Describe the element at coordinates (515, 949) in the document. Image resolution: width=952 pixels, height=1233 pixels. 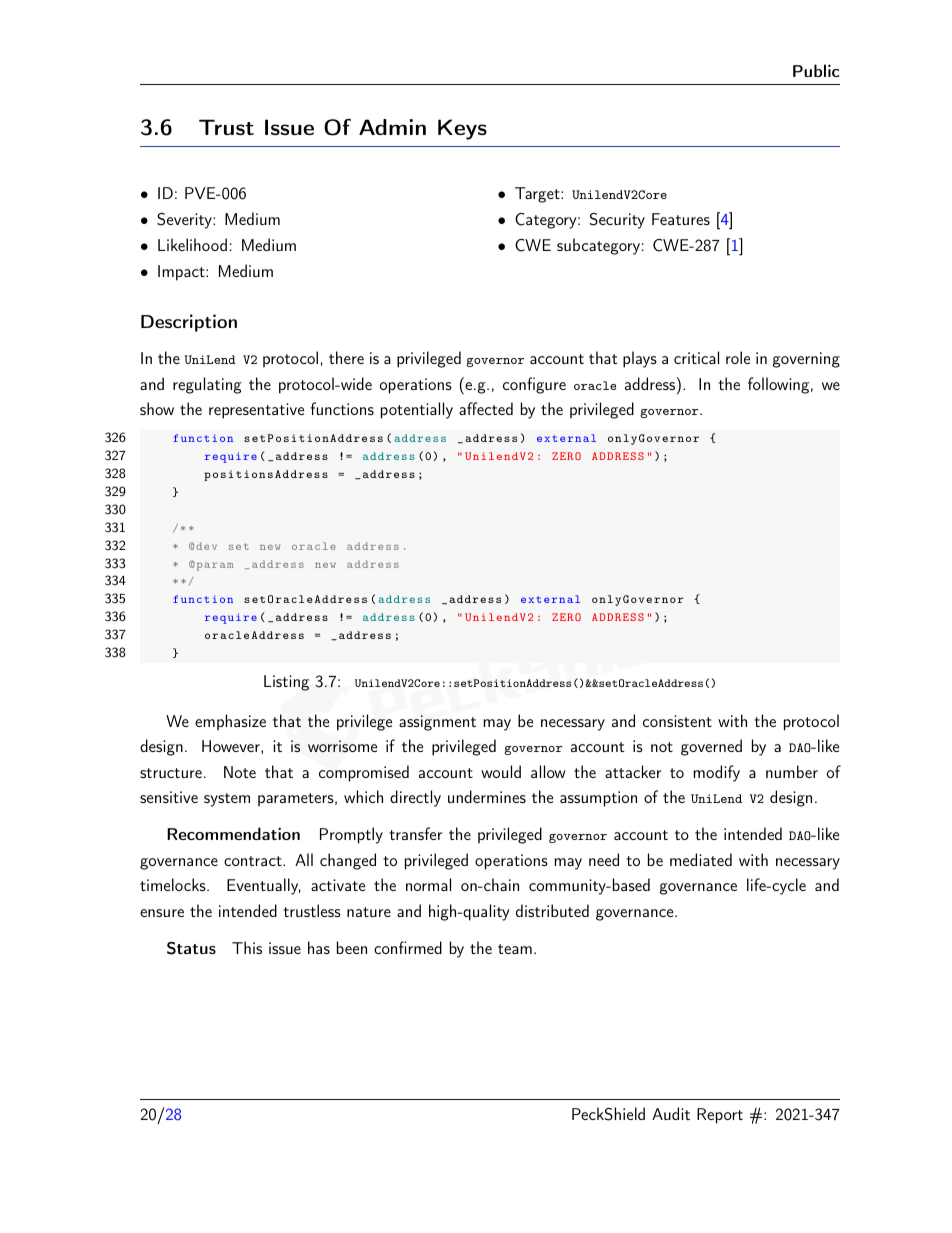
I see `team` at that location.
